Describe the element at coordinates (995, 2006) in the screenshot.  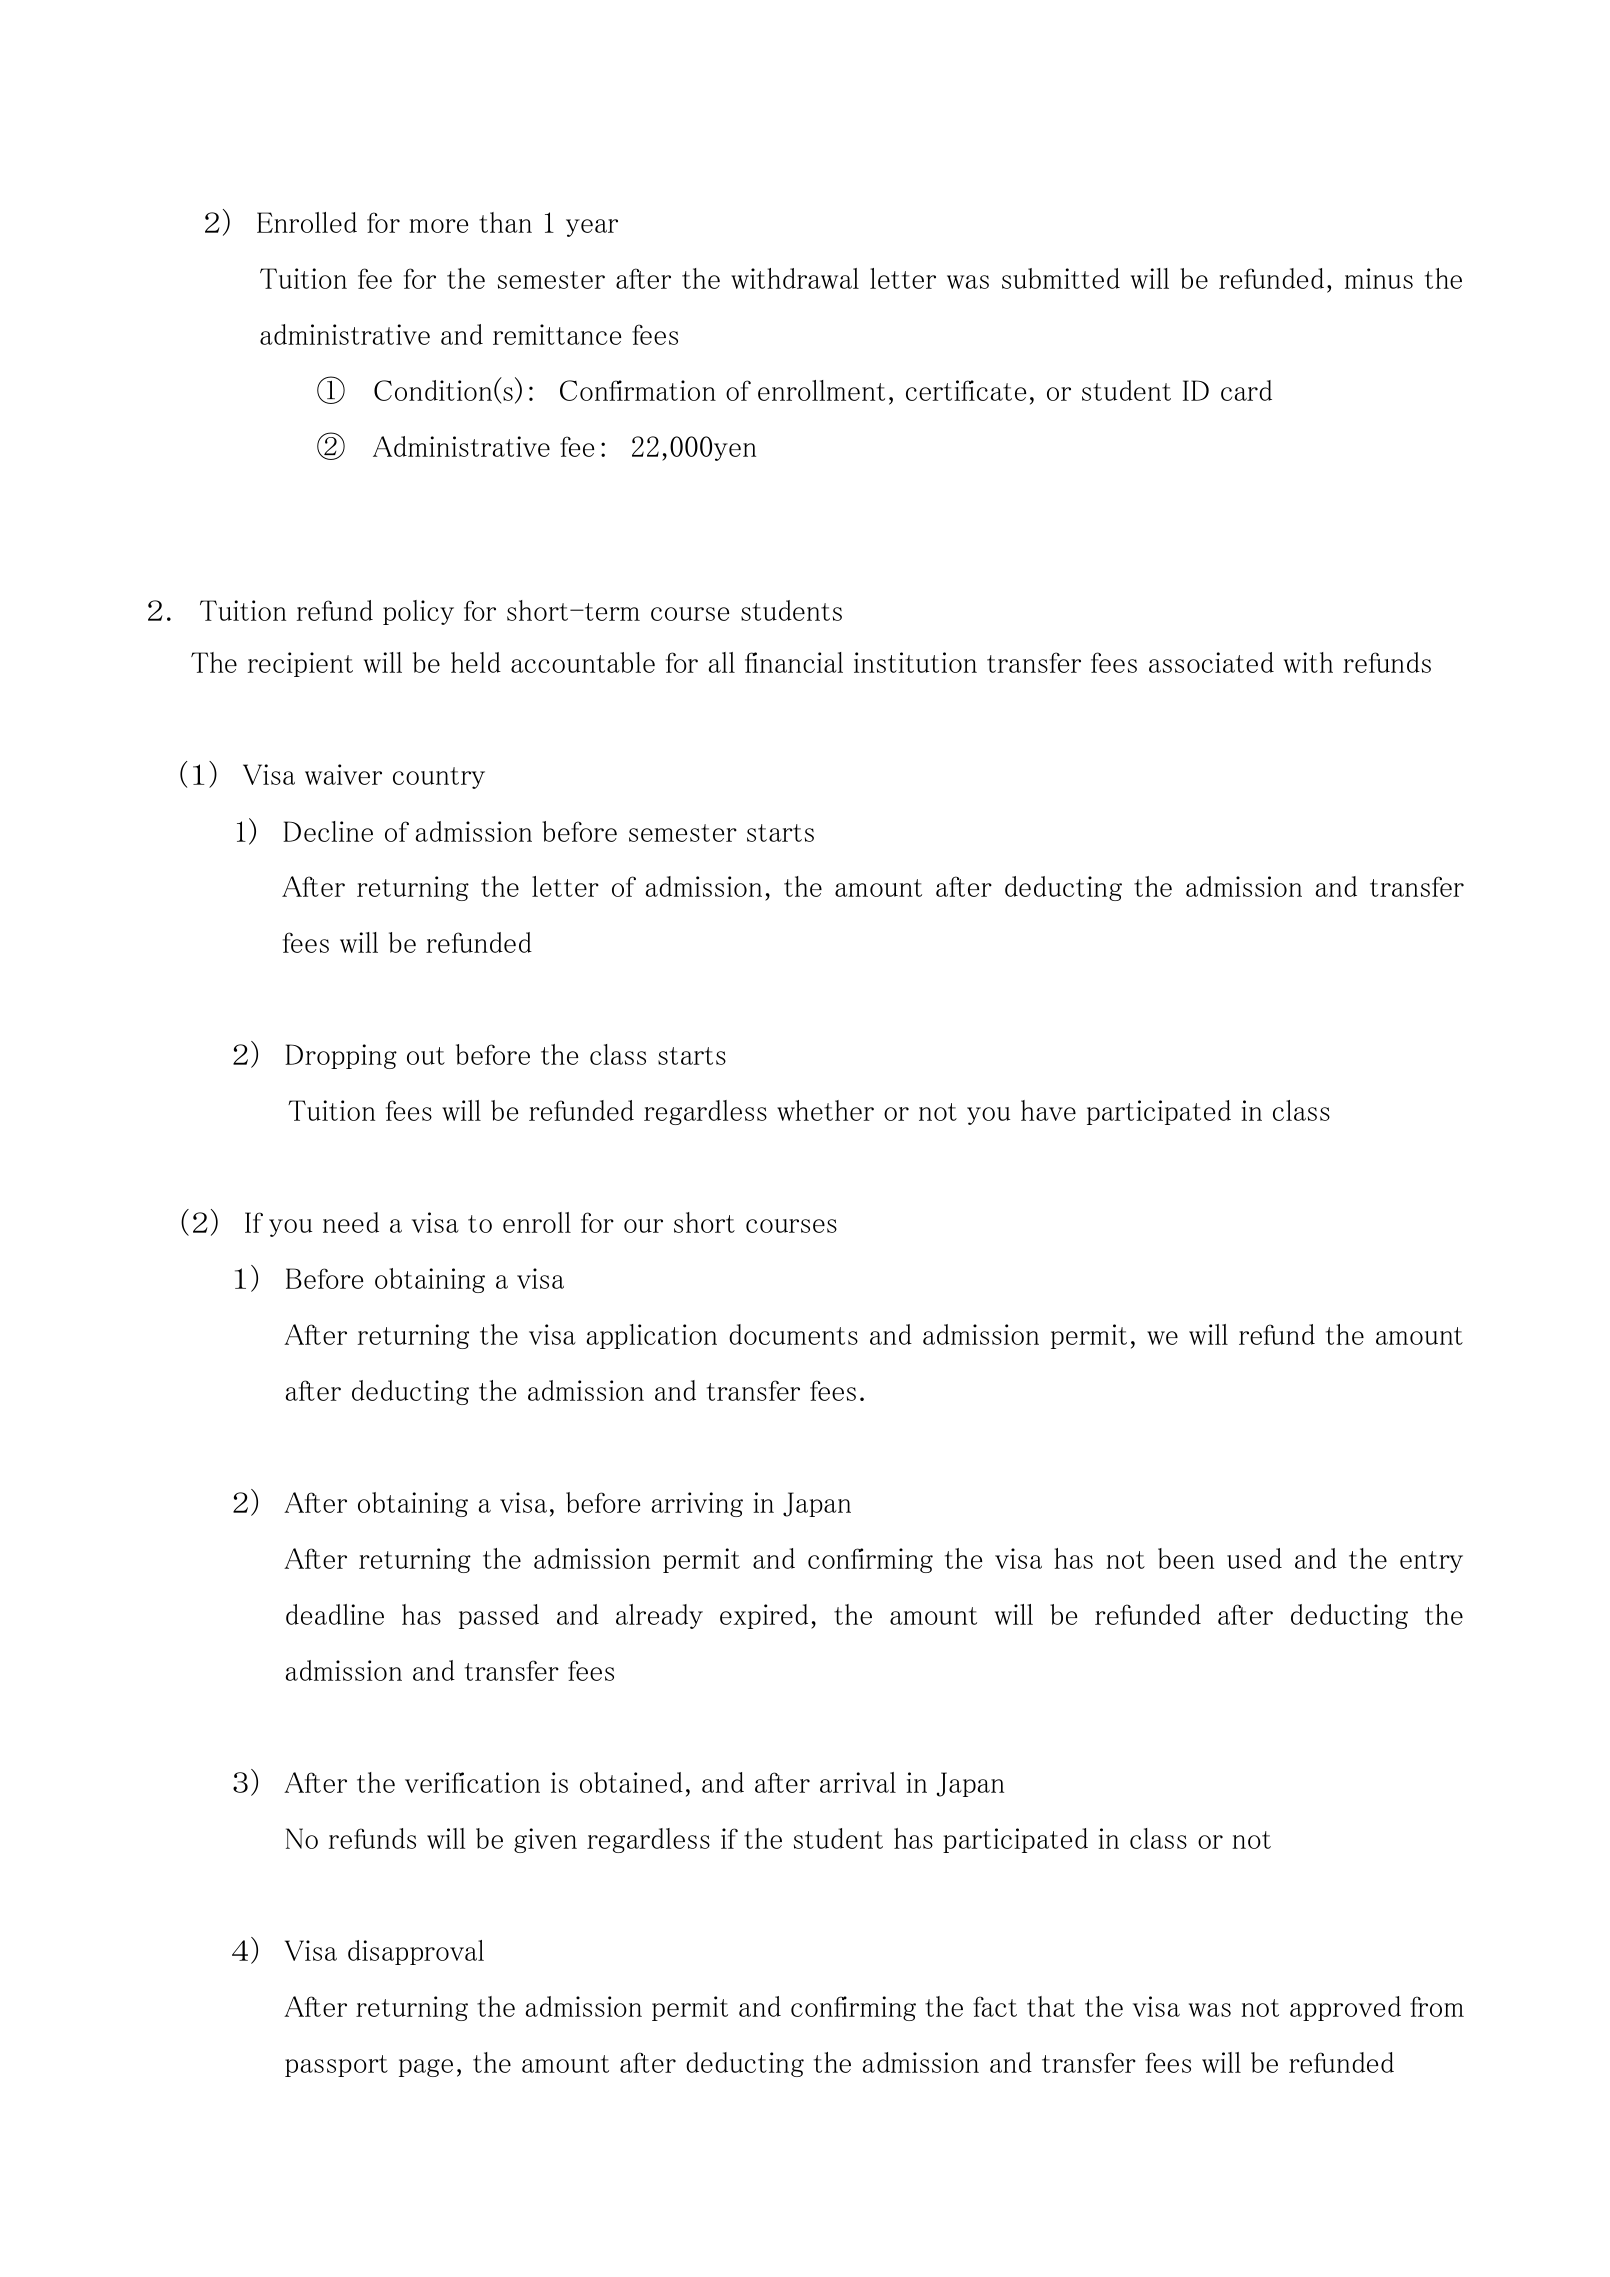
I see `fact` at that location.
